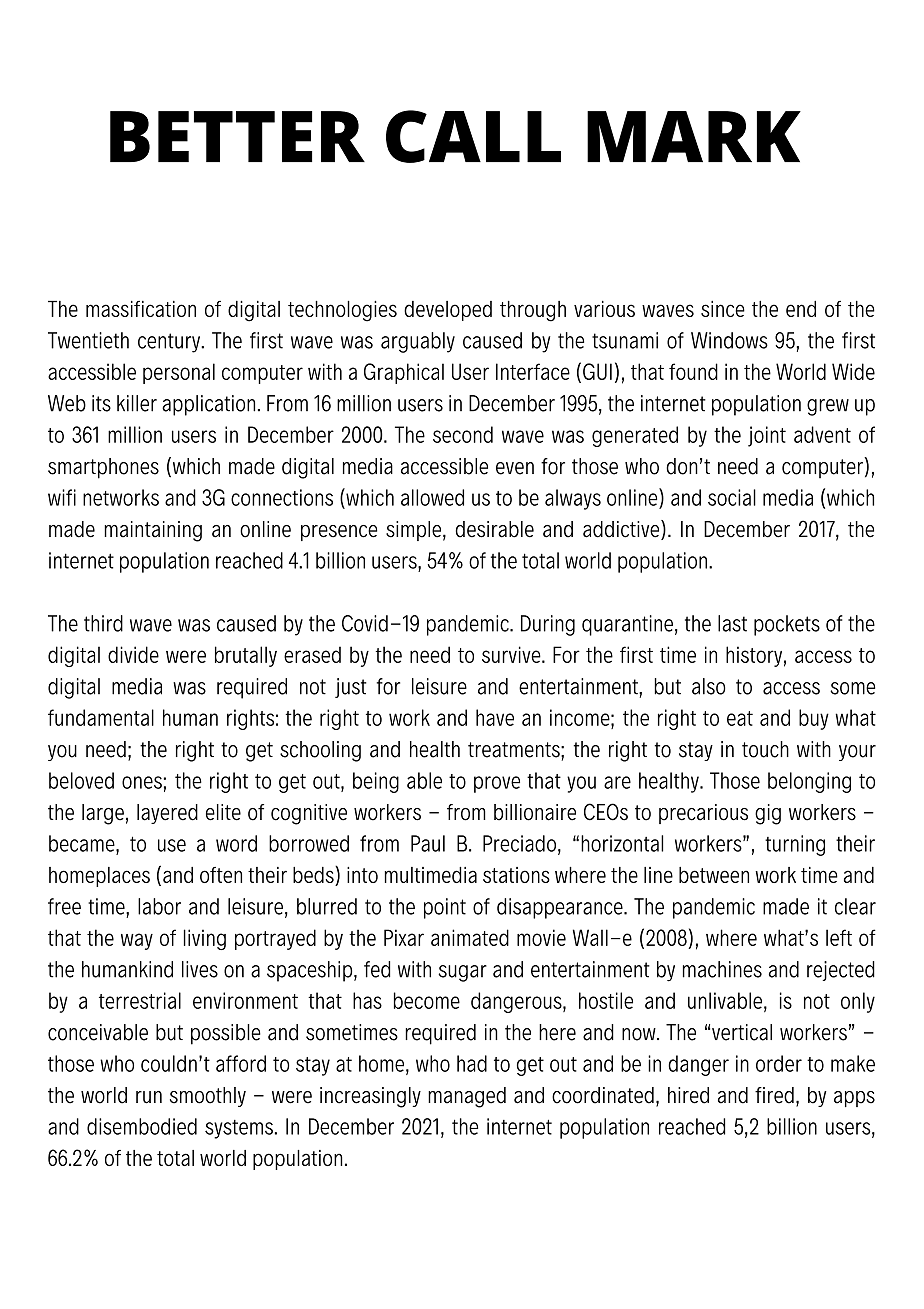 Image resolution: width=924 pixels, height=1309 pixels. I want to click on social, so click(732, 497).
